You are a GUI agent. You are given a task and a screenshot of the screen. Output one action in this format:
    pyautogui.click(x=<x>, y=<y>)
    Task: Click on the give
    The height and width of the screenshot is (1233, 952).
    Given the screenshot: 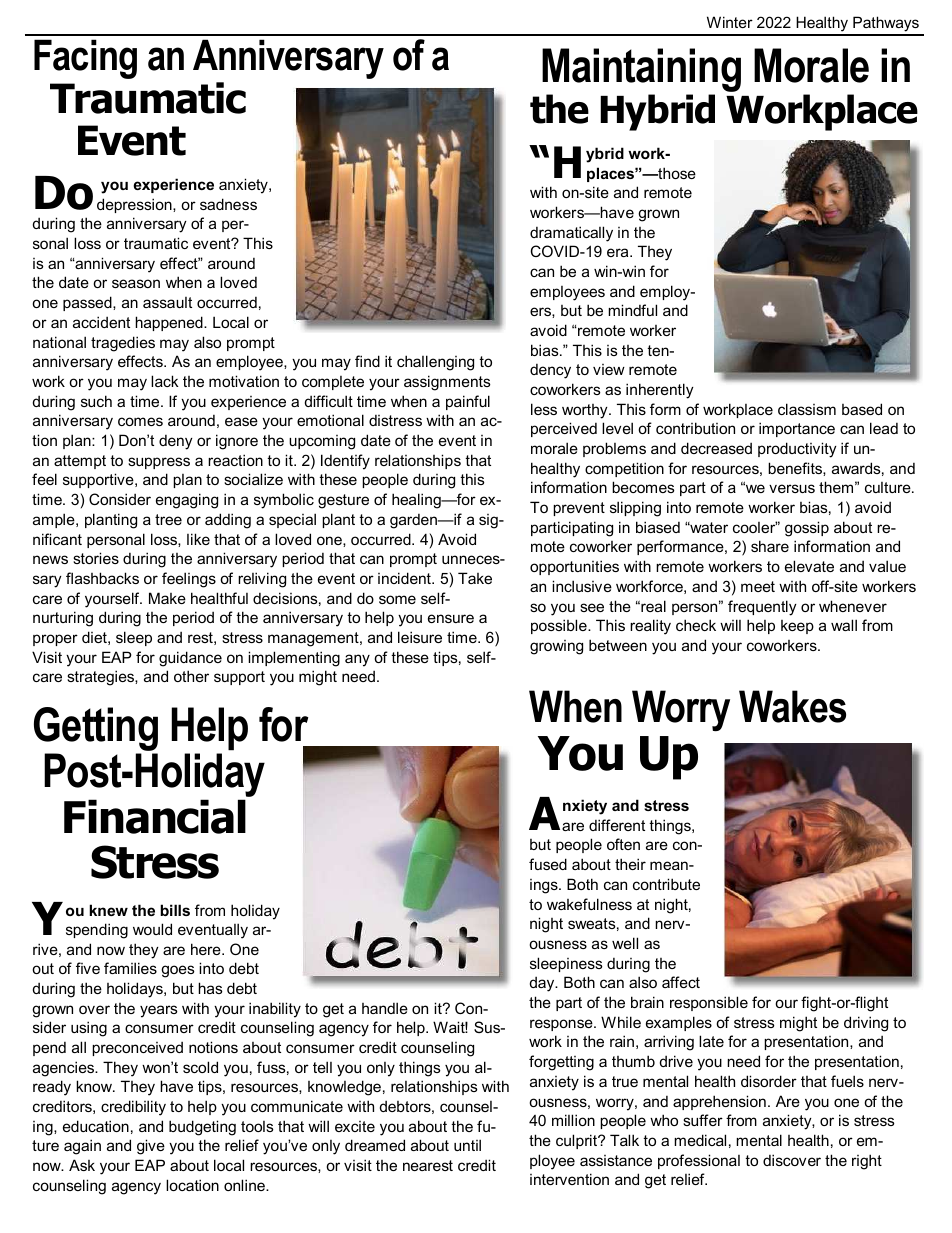 What is the action you would take?
    pyautogui.click(x=151, y=1147)
